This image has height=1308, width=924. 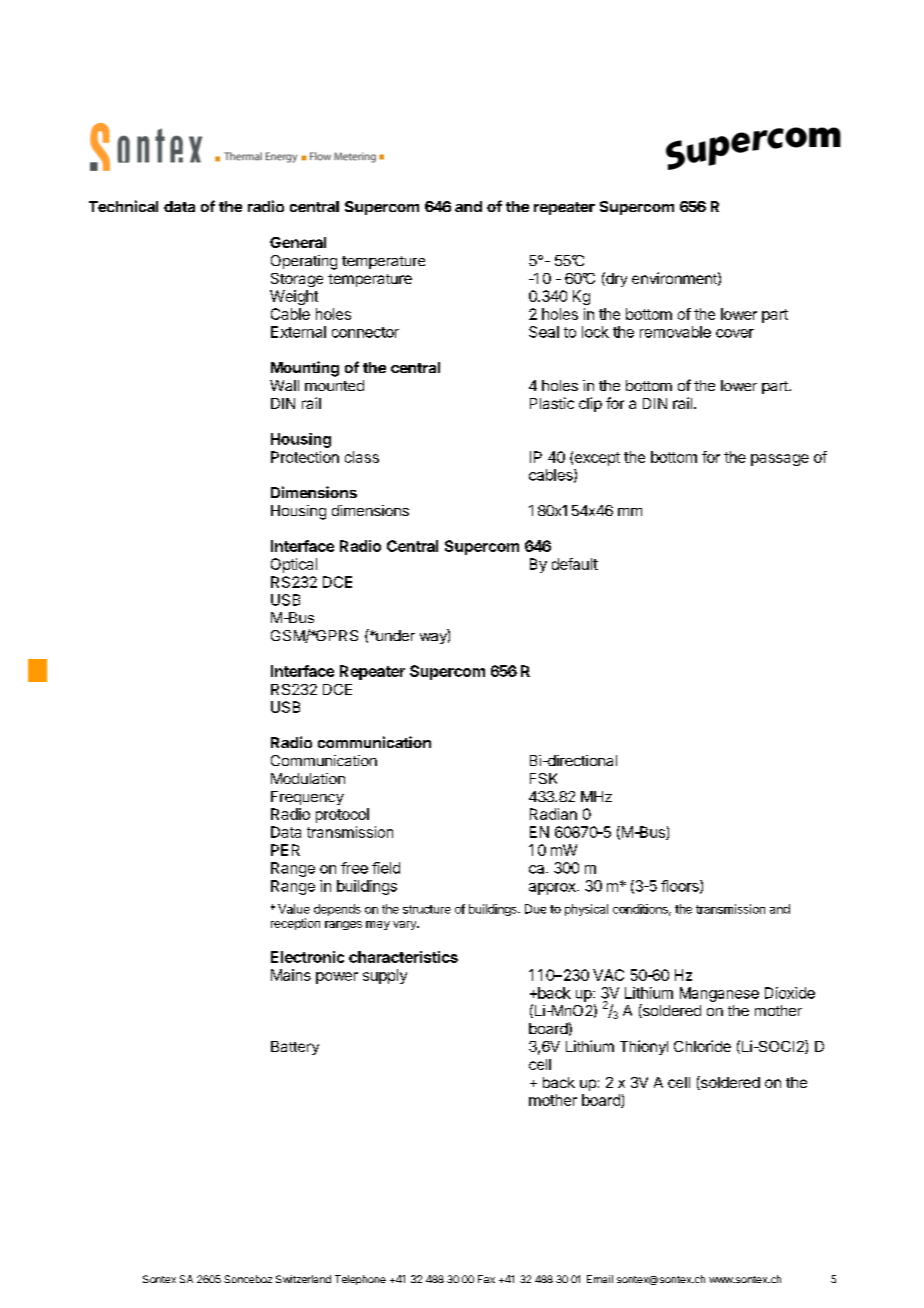 I want to click on Seal, so click(x=544, y=332).
